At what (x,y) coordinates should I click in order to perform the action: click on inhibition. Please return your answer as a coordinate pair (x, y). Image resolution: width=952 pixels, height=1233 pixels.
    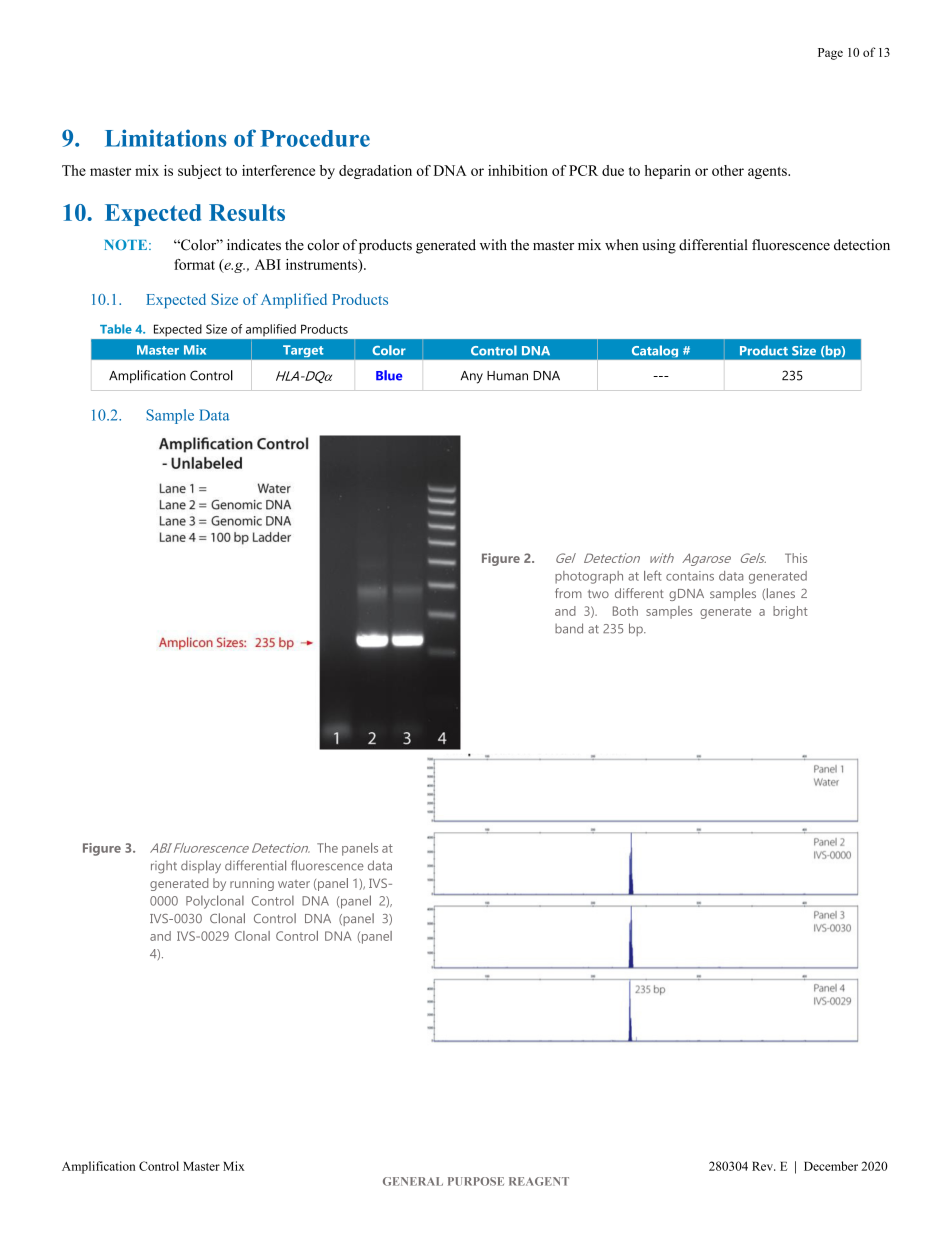
    Looking at the image, I should click on (518, 170).
